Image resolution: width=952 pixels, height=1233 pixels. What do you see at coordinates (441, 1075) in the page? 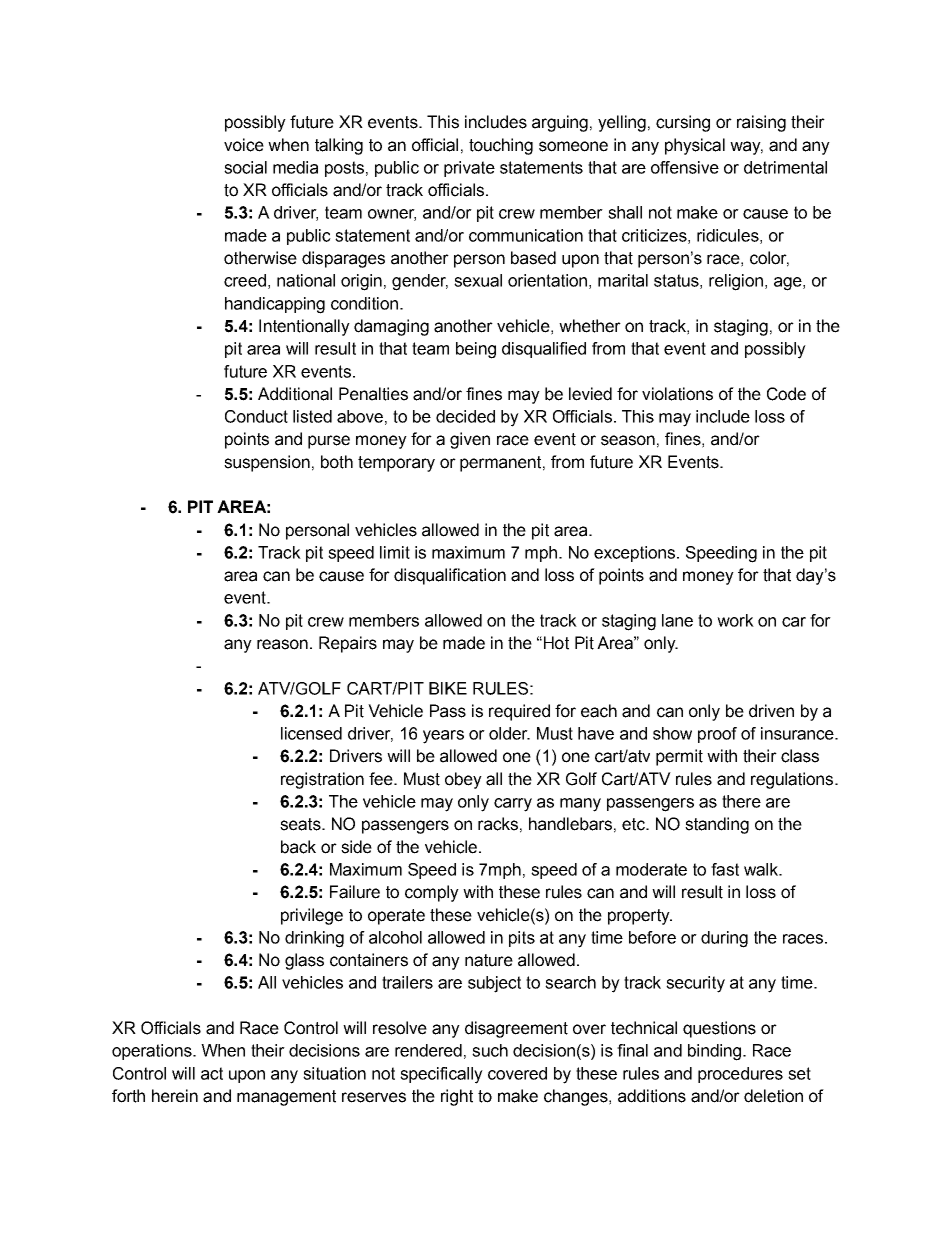
I see `specifically` at bounding box center [441, 1075].
